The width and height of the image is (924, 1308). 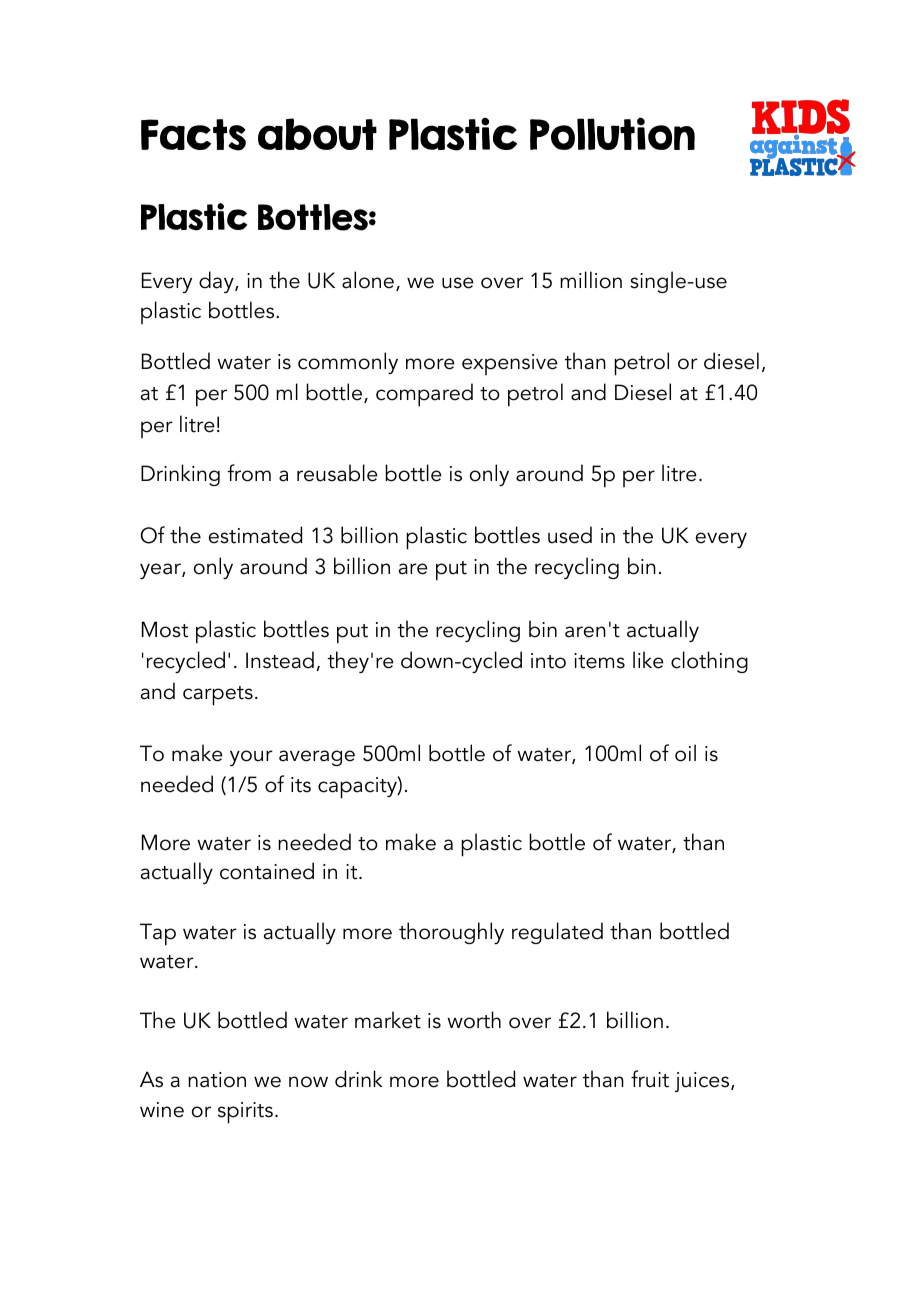 I want to click on about, so click(x=317, y=134).
